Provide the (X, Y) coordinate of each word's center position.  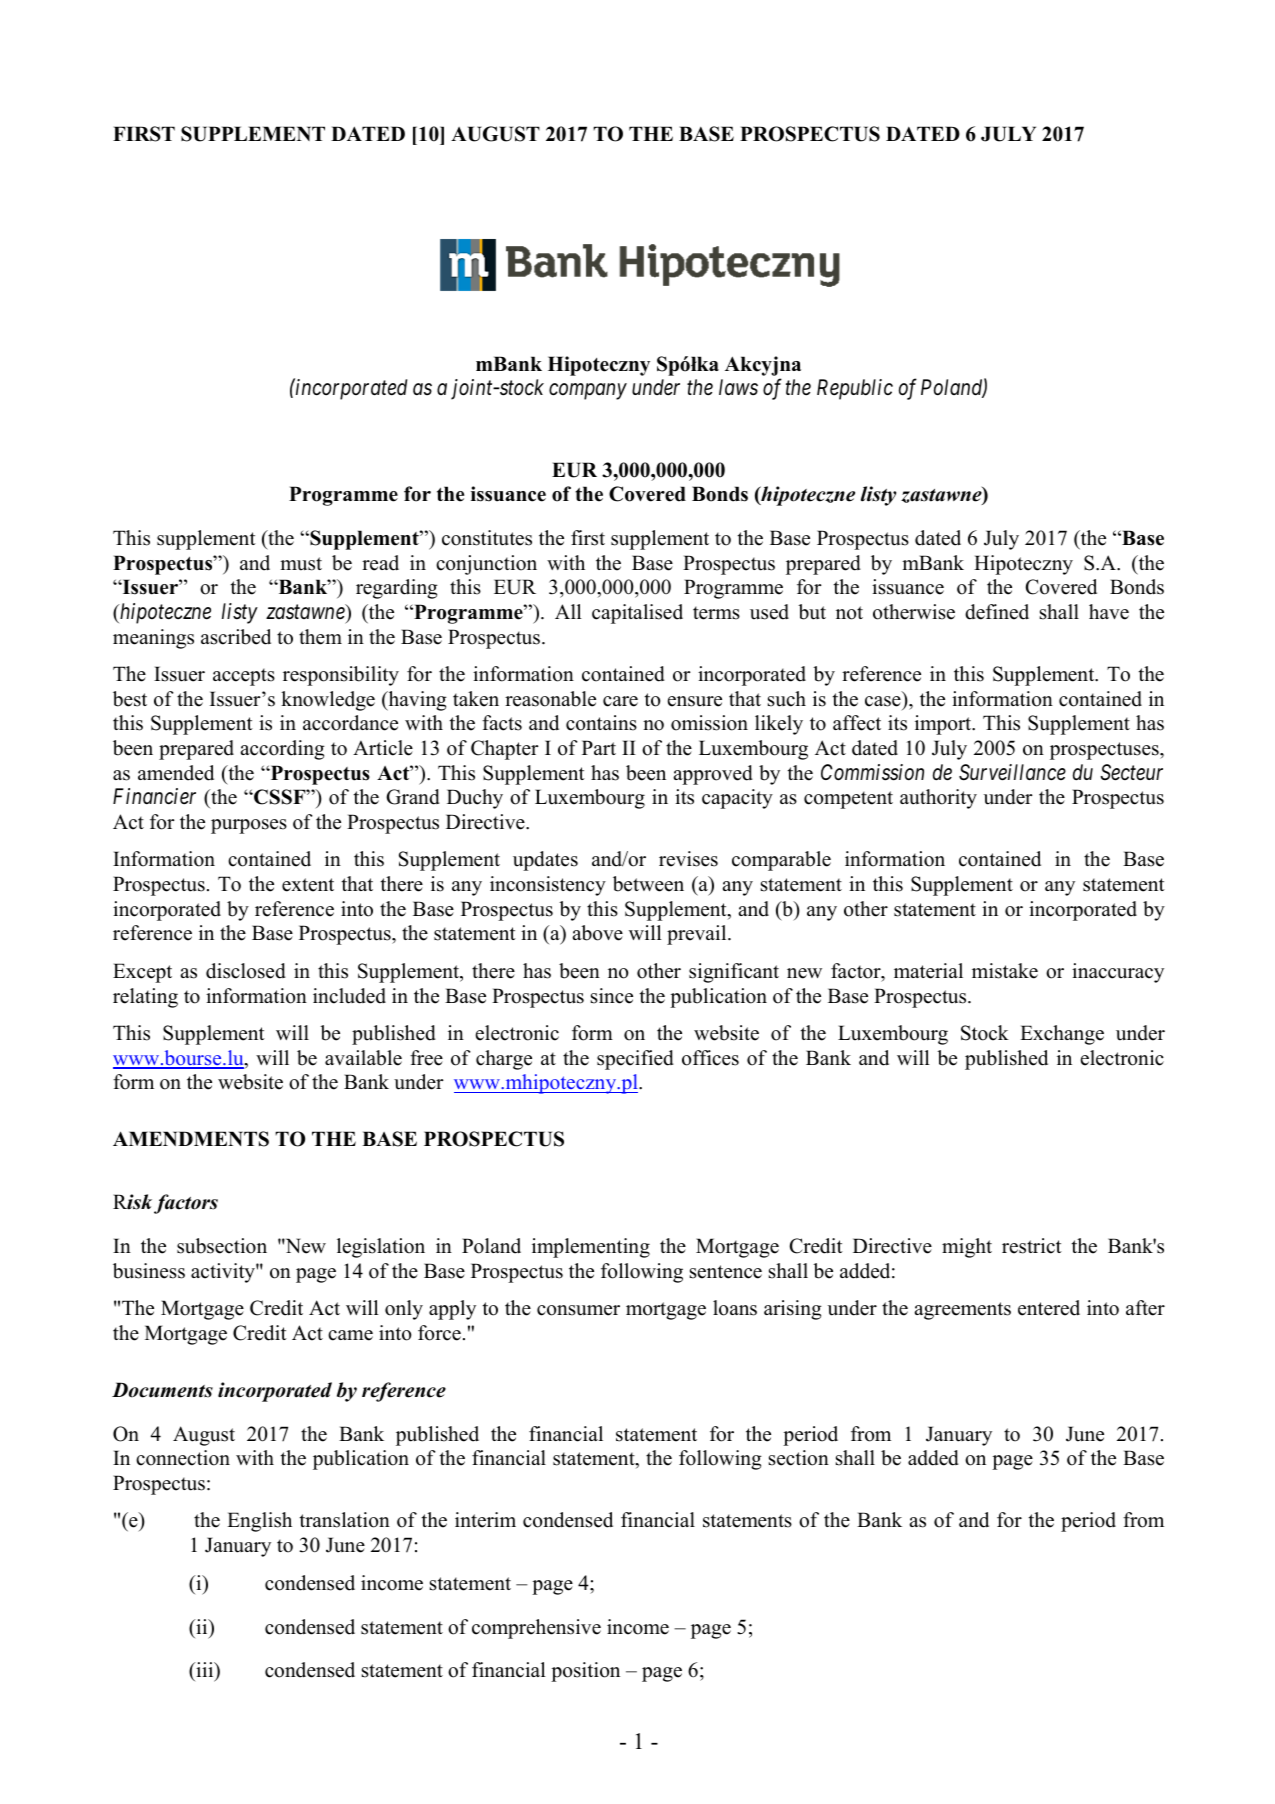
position (585, 1672)
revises (688, 859)
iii (205, 1669)
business (149, 1271)
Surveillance (1012, 772)
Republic (855, 389)
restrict (1032, 1246)
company (588, 392)
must (301, 564)
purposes (249, 826)
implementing (591, 1248)
